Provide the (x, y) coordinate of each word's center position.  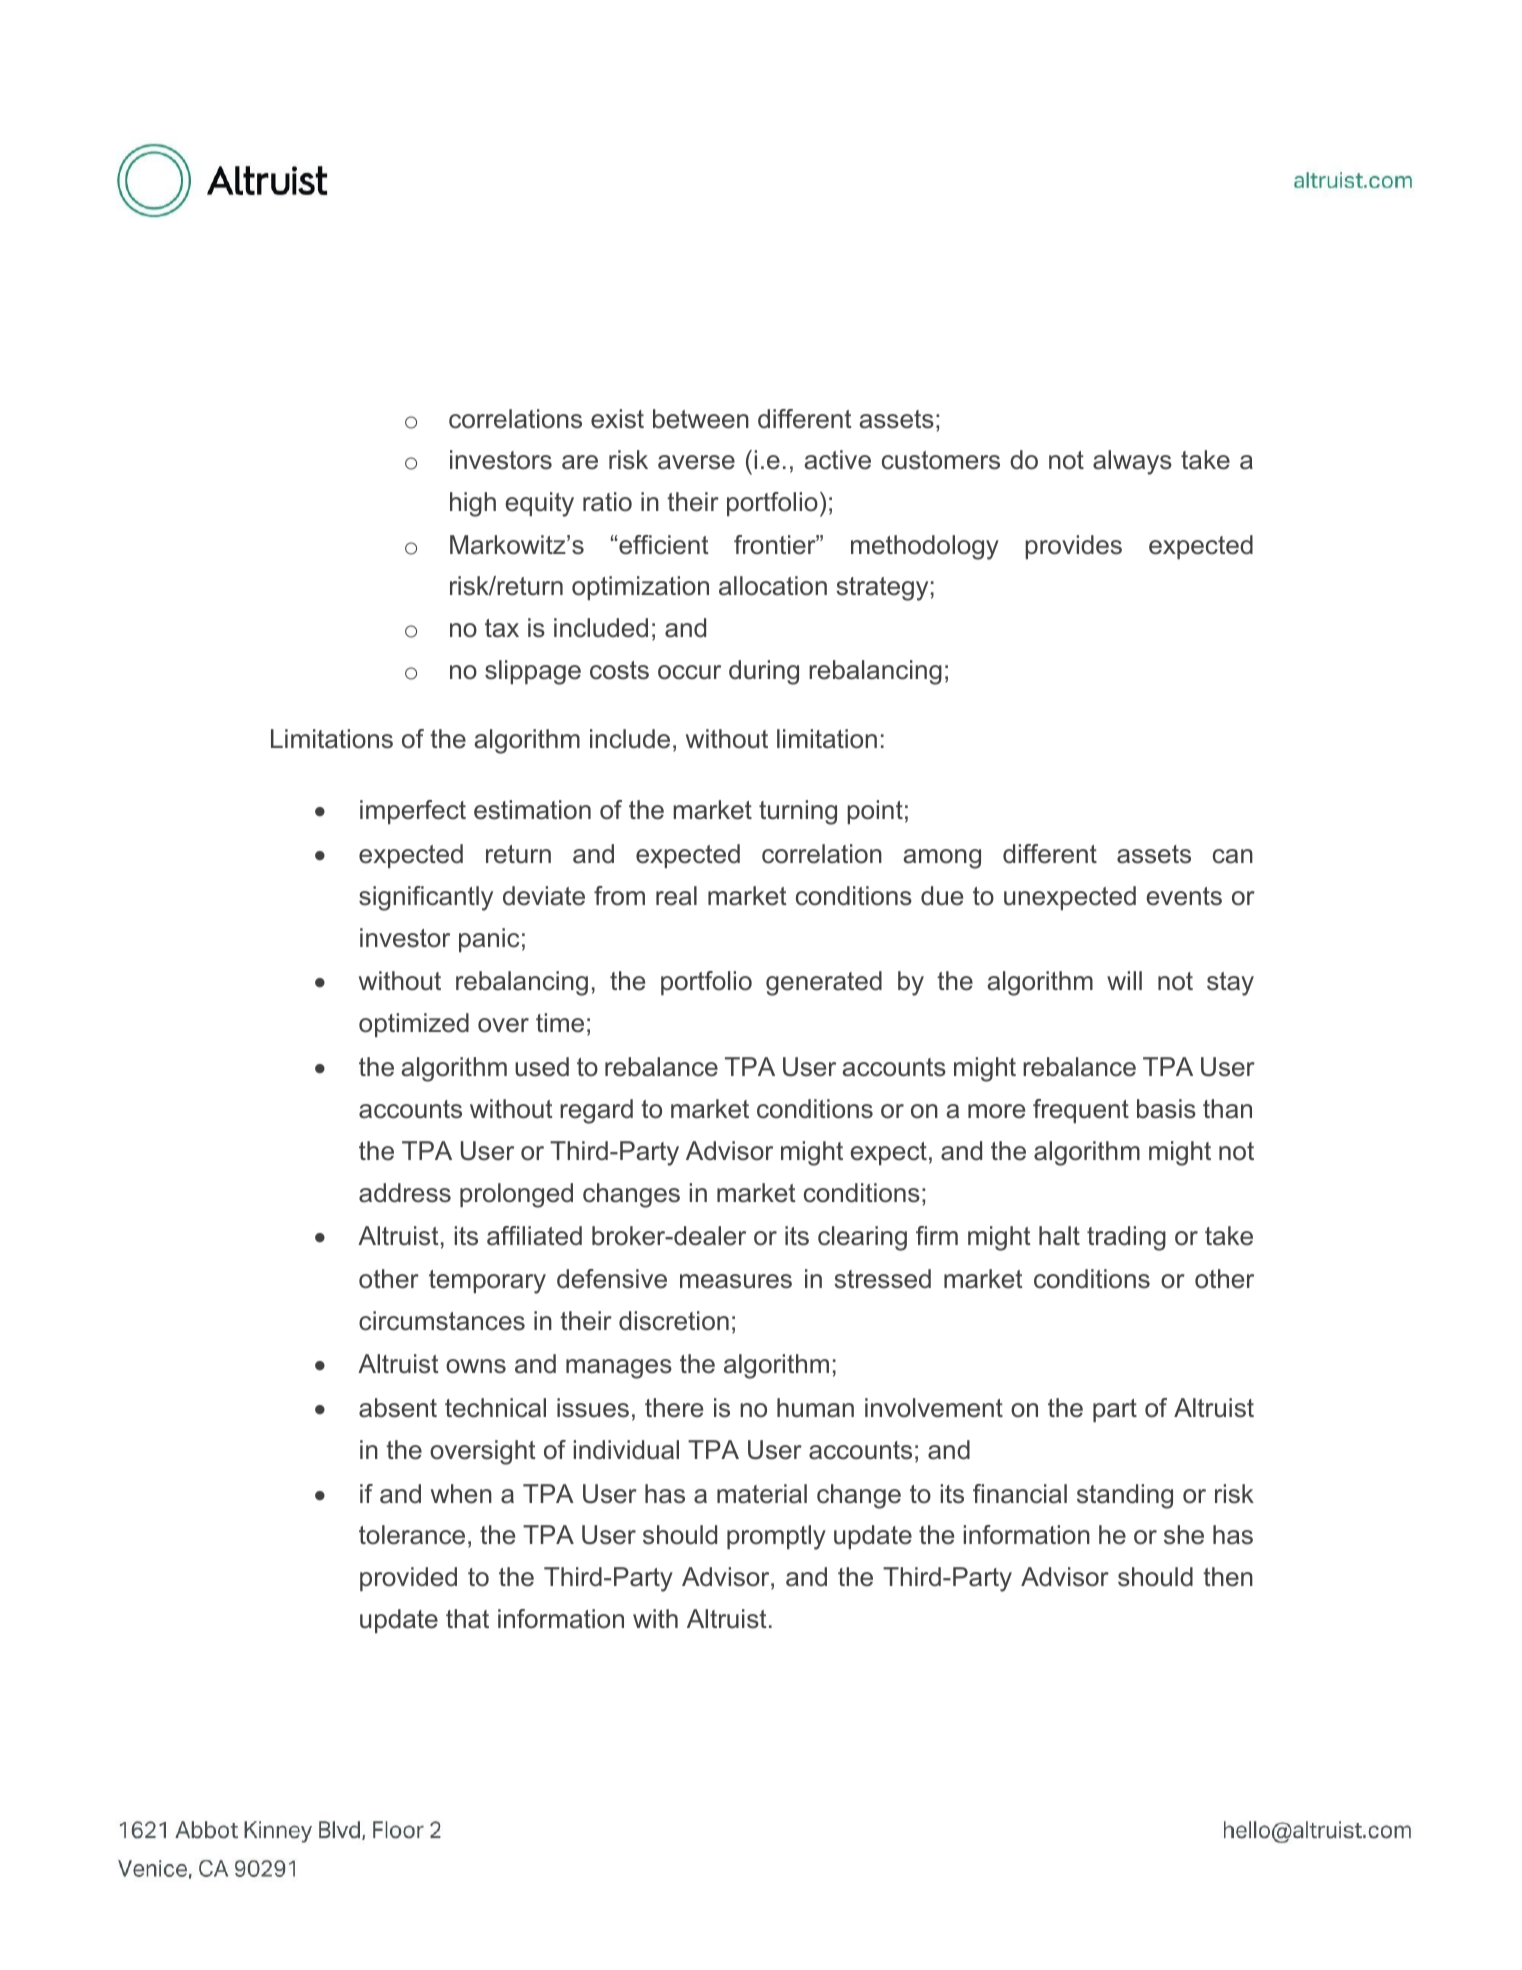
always (1132, 462)
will (1124, 980)
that (467, 1619)
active (837, 460)
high (473, 504)
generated (824, 983)
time (560, 1023)
